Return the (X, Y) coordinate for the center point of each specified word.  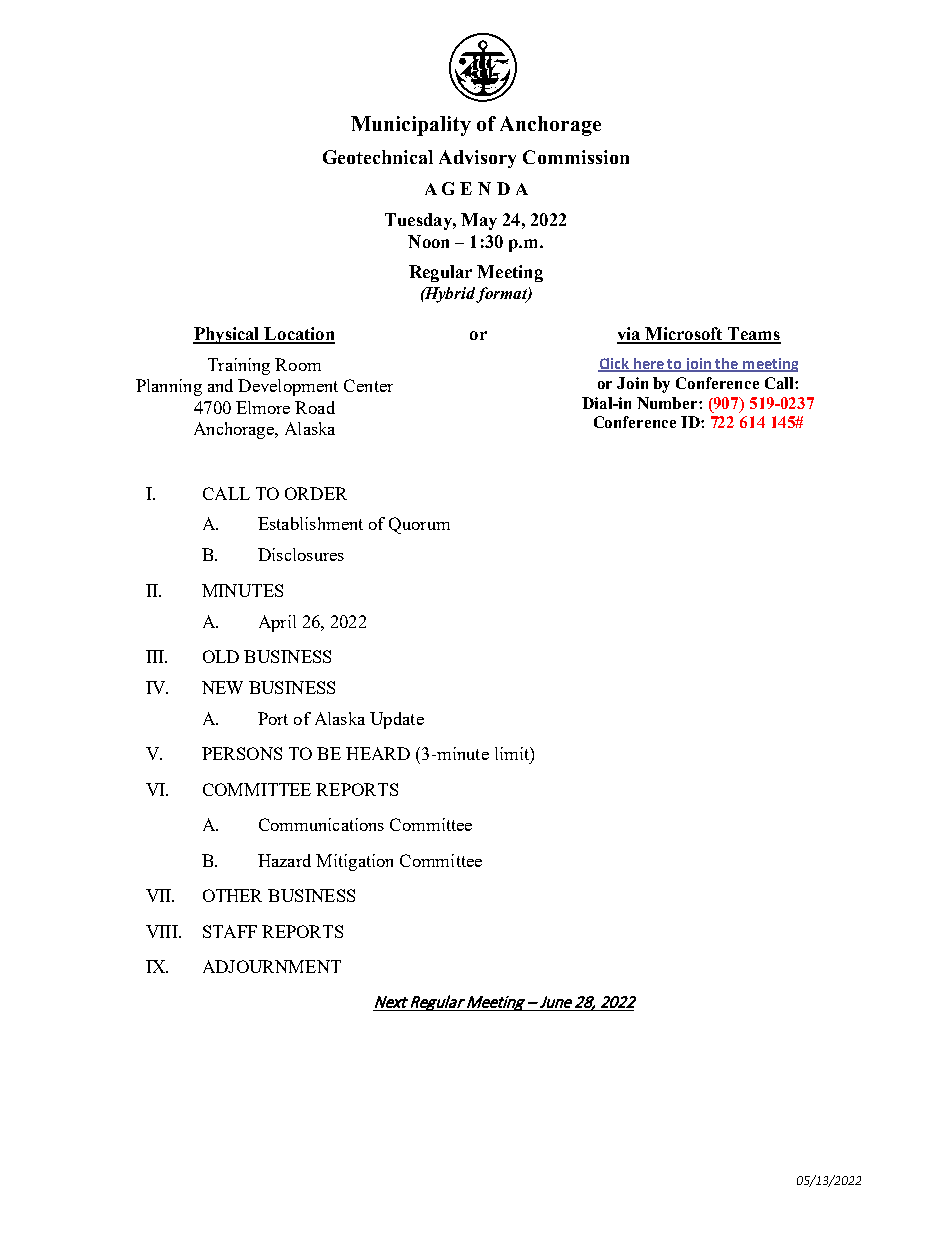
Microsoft (684, 335)
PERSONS (242, 753)
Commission (576, 157)
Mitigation (354, 862)
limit (513, 753)
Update (397, 720)
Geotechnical (378, 157)
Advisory (477, 159)
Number (668, 403)
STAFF (230, 931)
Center (368, 385)
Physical (227, 335)
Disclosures (301, 554)
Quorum (419, 525)
